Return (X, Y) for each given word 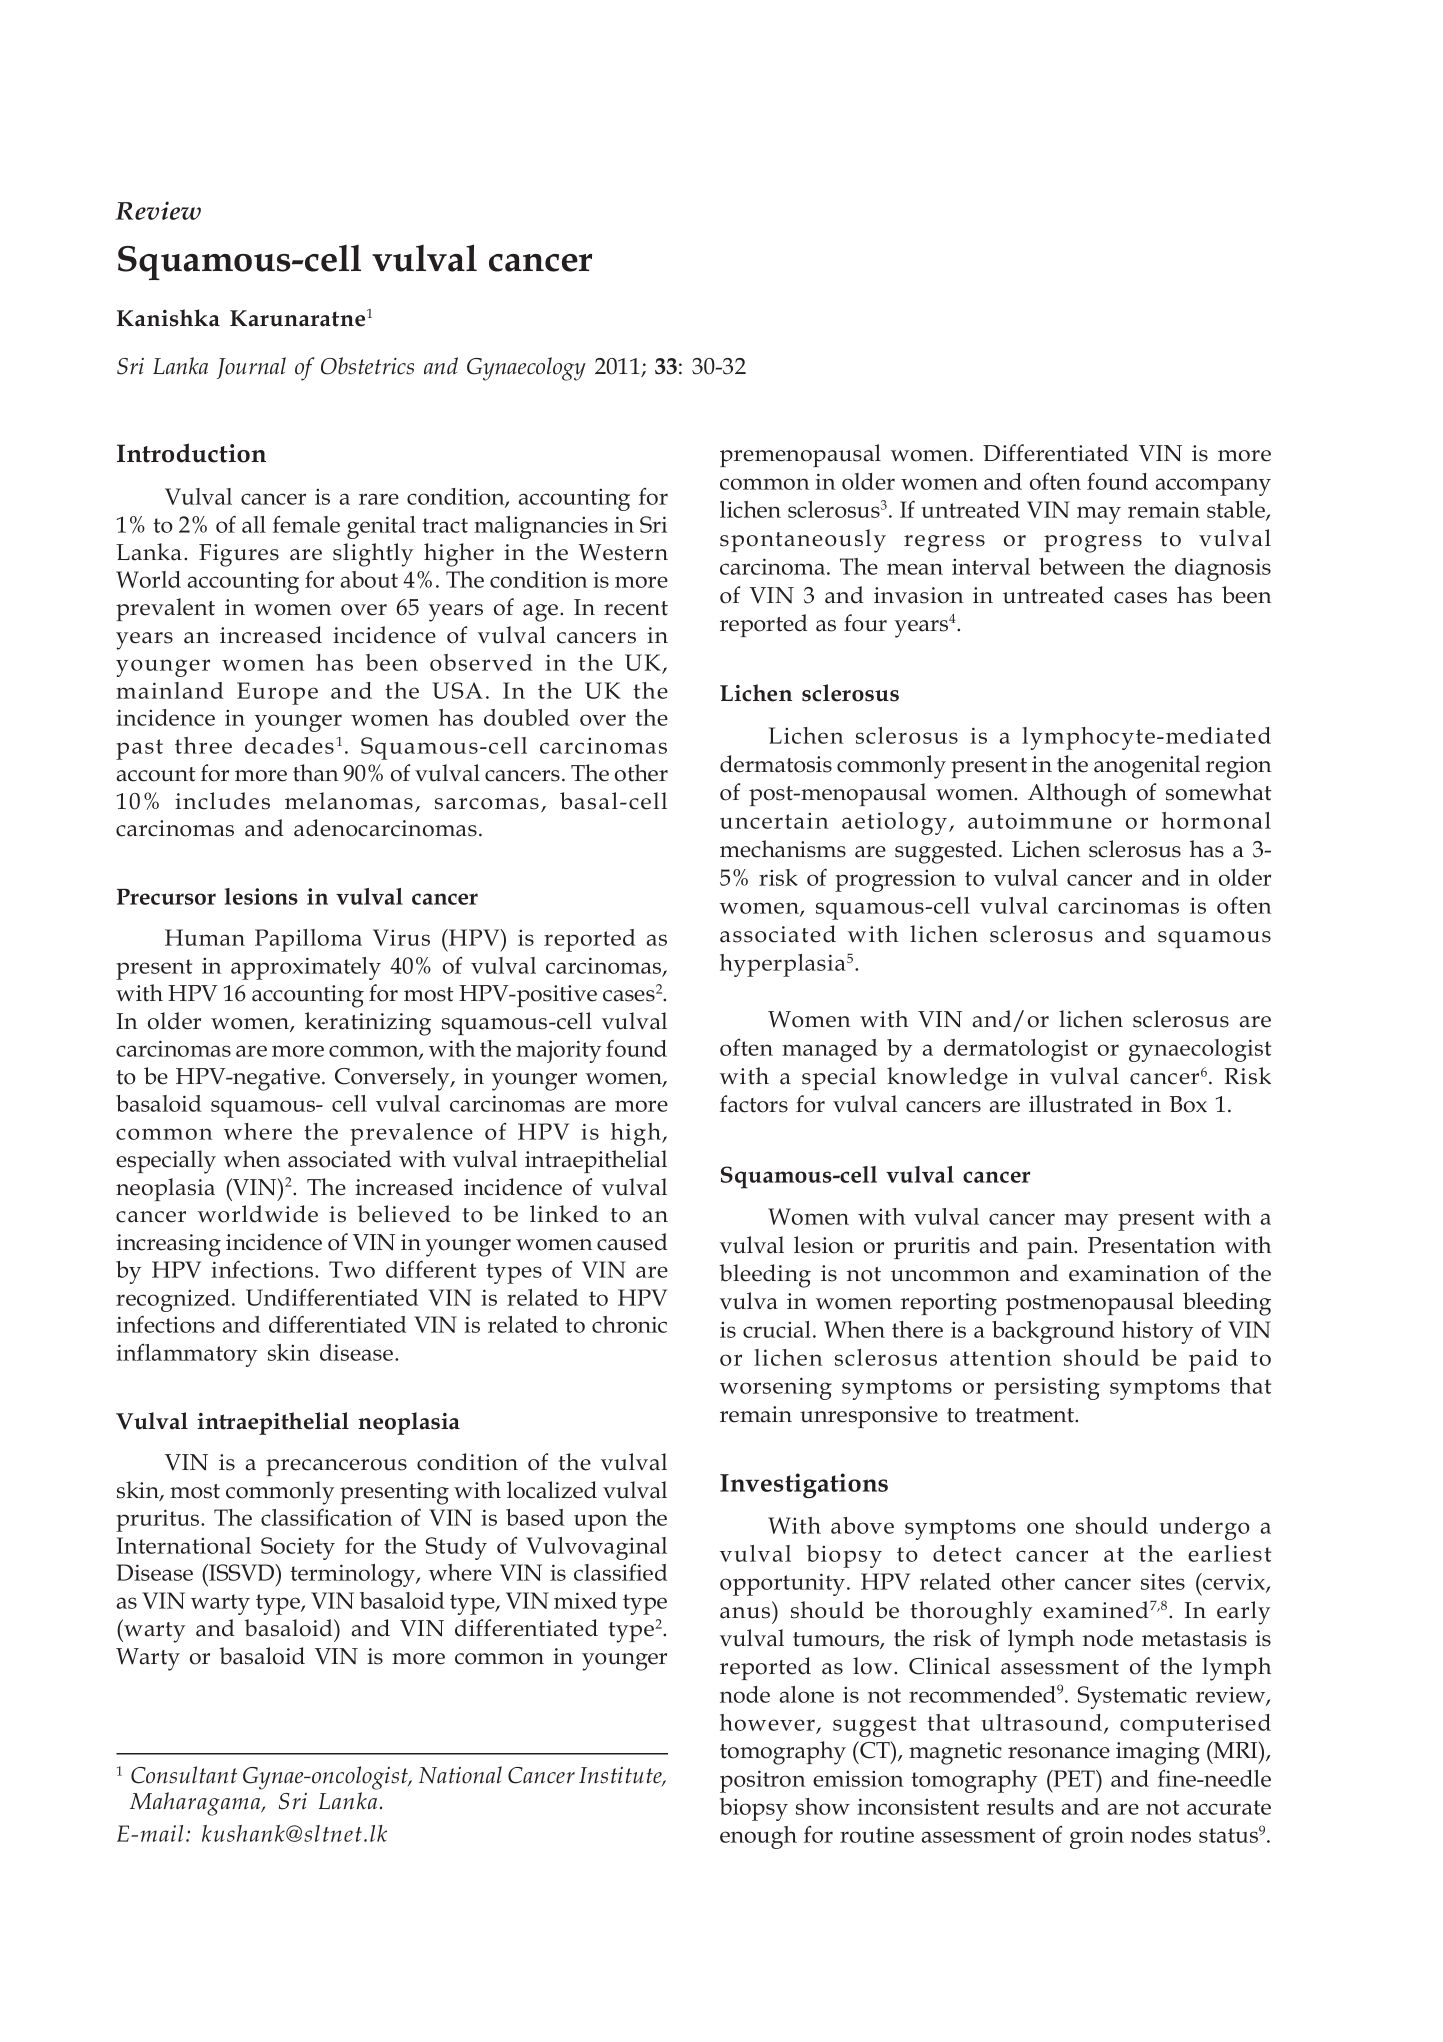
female (306, 524)
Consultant (184, 1775)
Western (623, 552)
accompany (1213, 487)
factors (754, 1104)
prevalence (411, 1134)
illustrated (1080, 1104)
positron (762, 1781)
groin (1097, 1837)
